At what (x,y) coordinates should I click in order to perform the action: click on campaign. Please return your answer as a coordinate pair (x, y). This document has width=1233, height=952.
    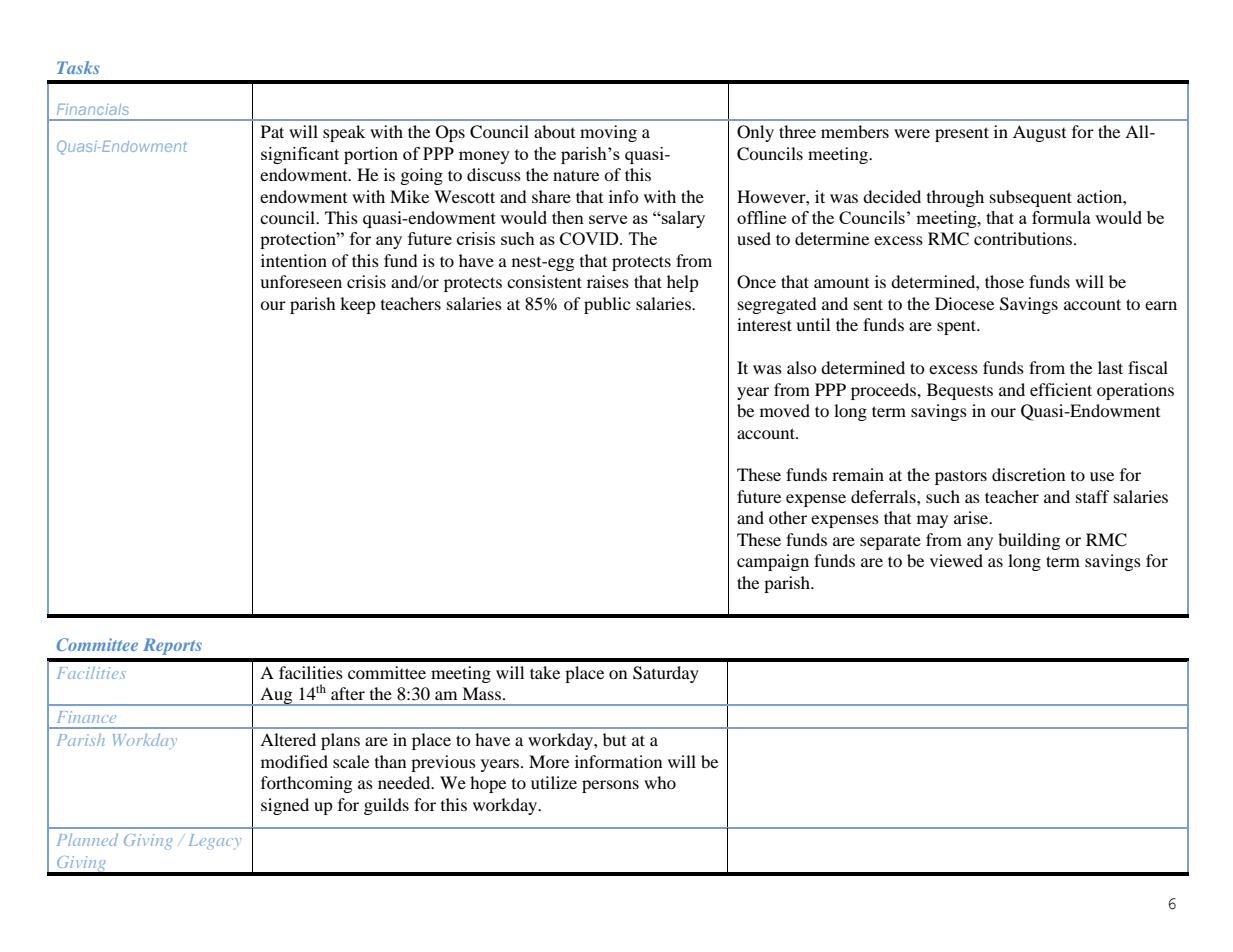
    Looking at the image, I should click on (773, 562).
